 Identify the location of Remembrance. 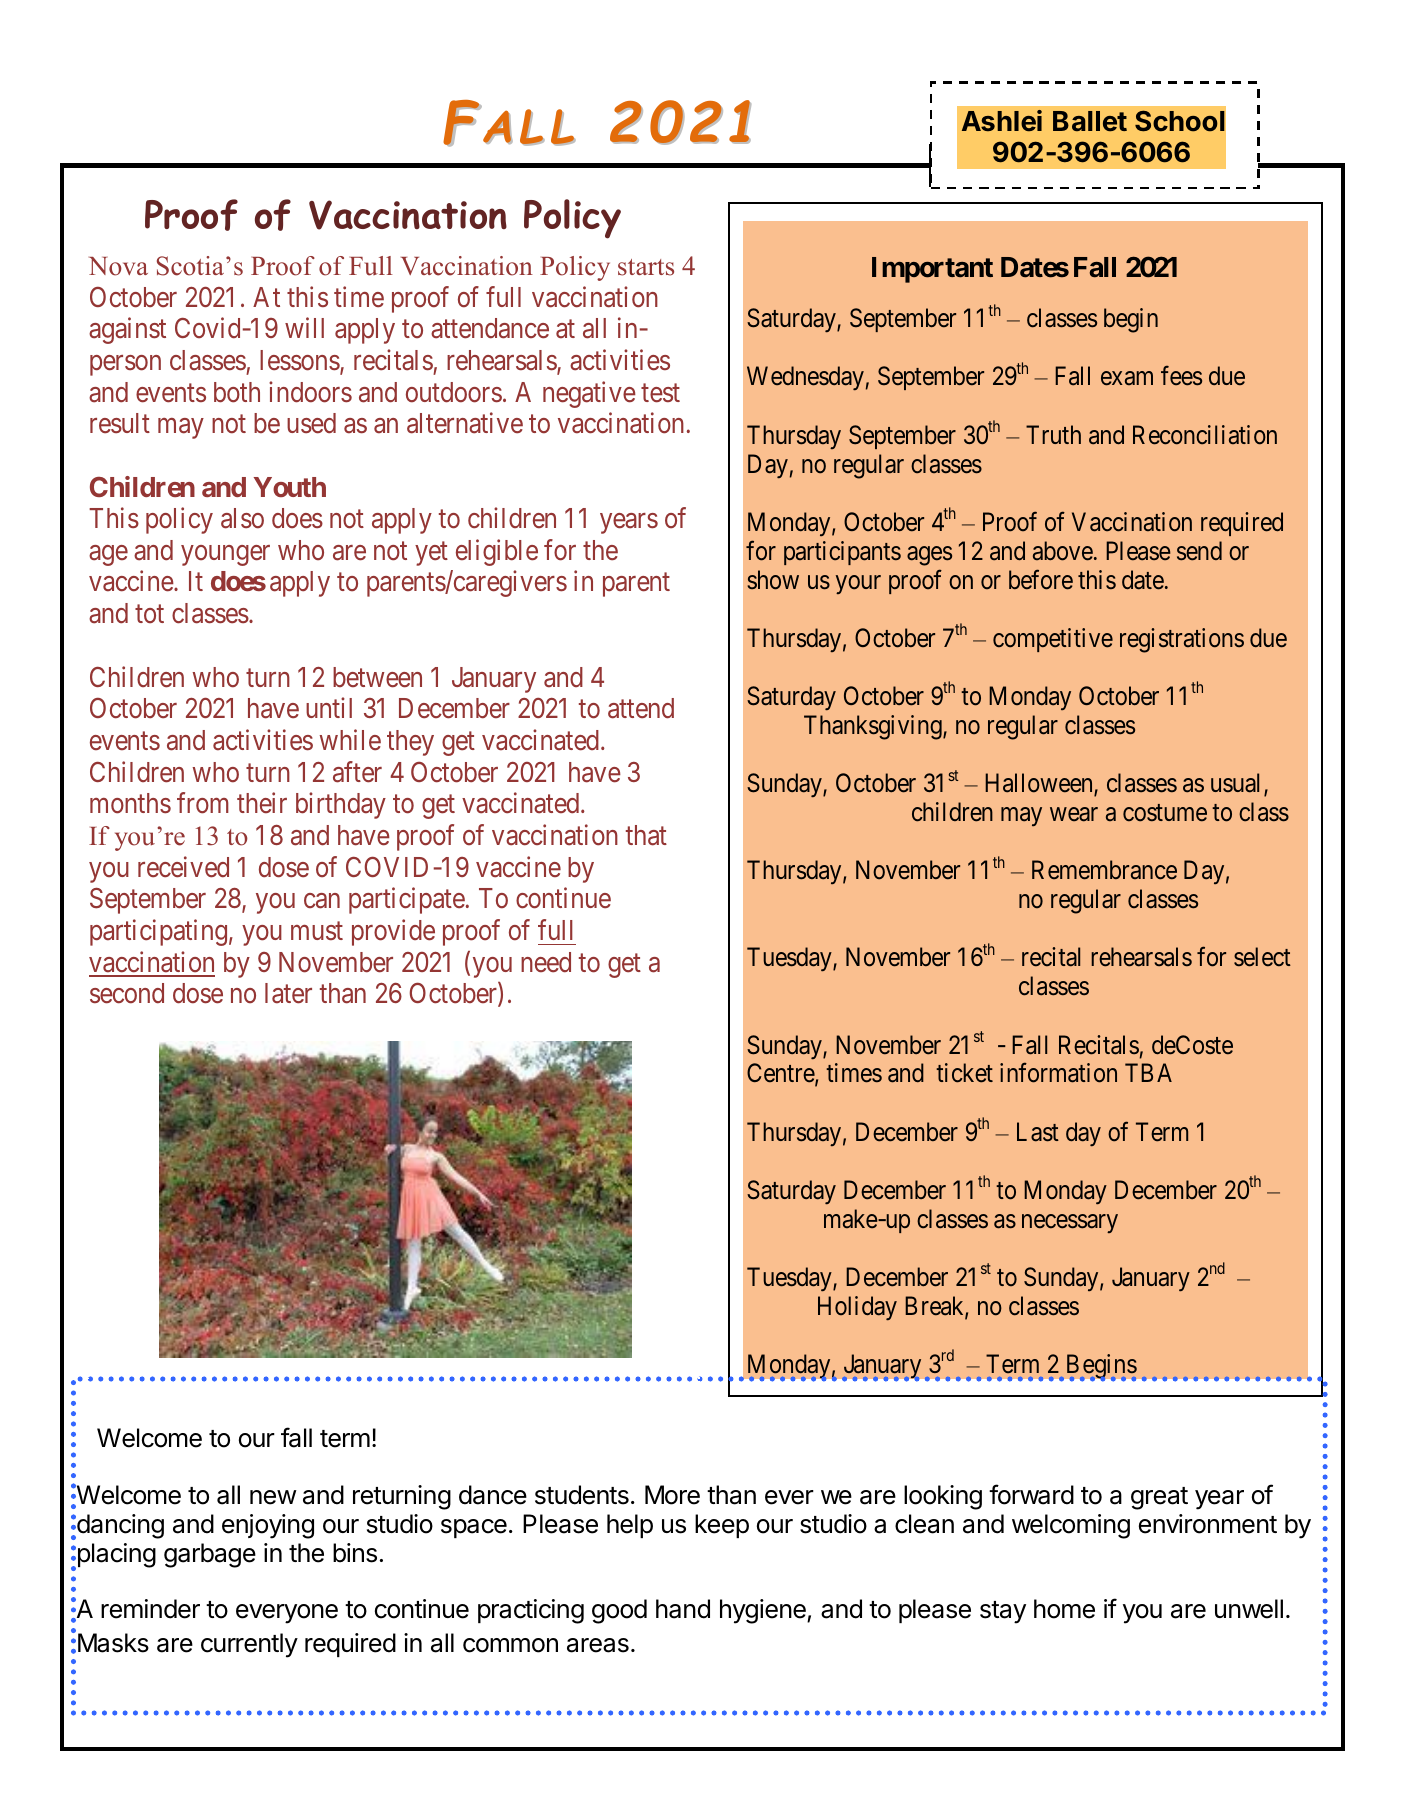
(1104, 870).
